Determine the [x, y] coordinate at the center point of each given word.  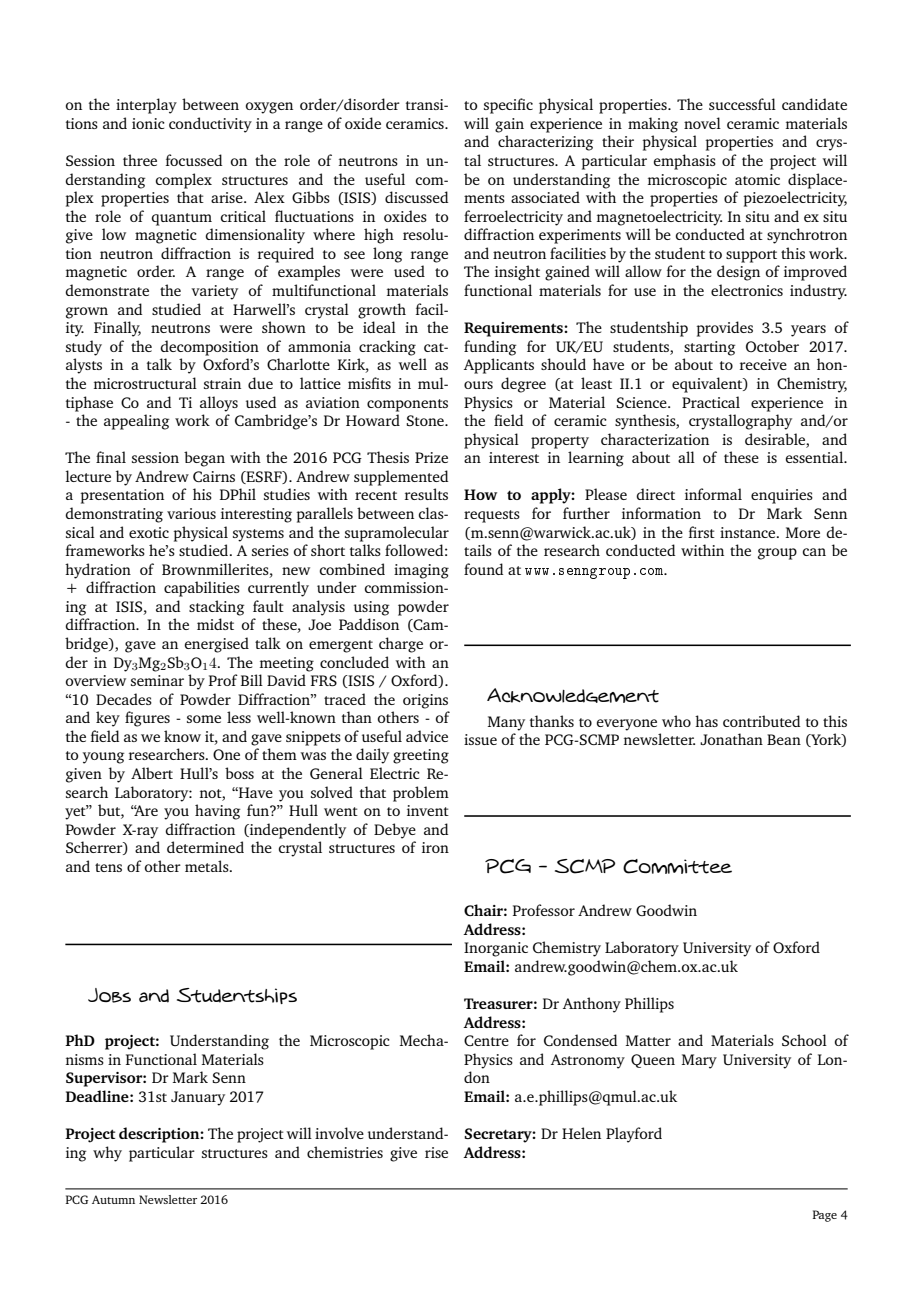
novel [702, 123]
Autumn [113, 1199]
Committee [677, 866]
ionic [148, 123]
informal [713, 494]
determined [205, 847]
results [426, 494]
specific [508, 106]
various [191, 513]
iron [435, 847]
